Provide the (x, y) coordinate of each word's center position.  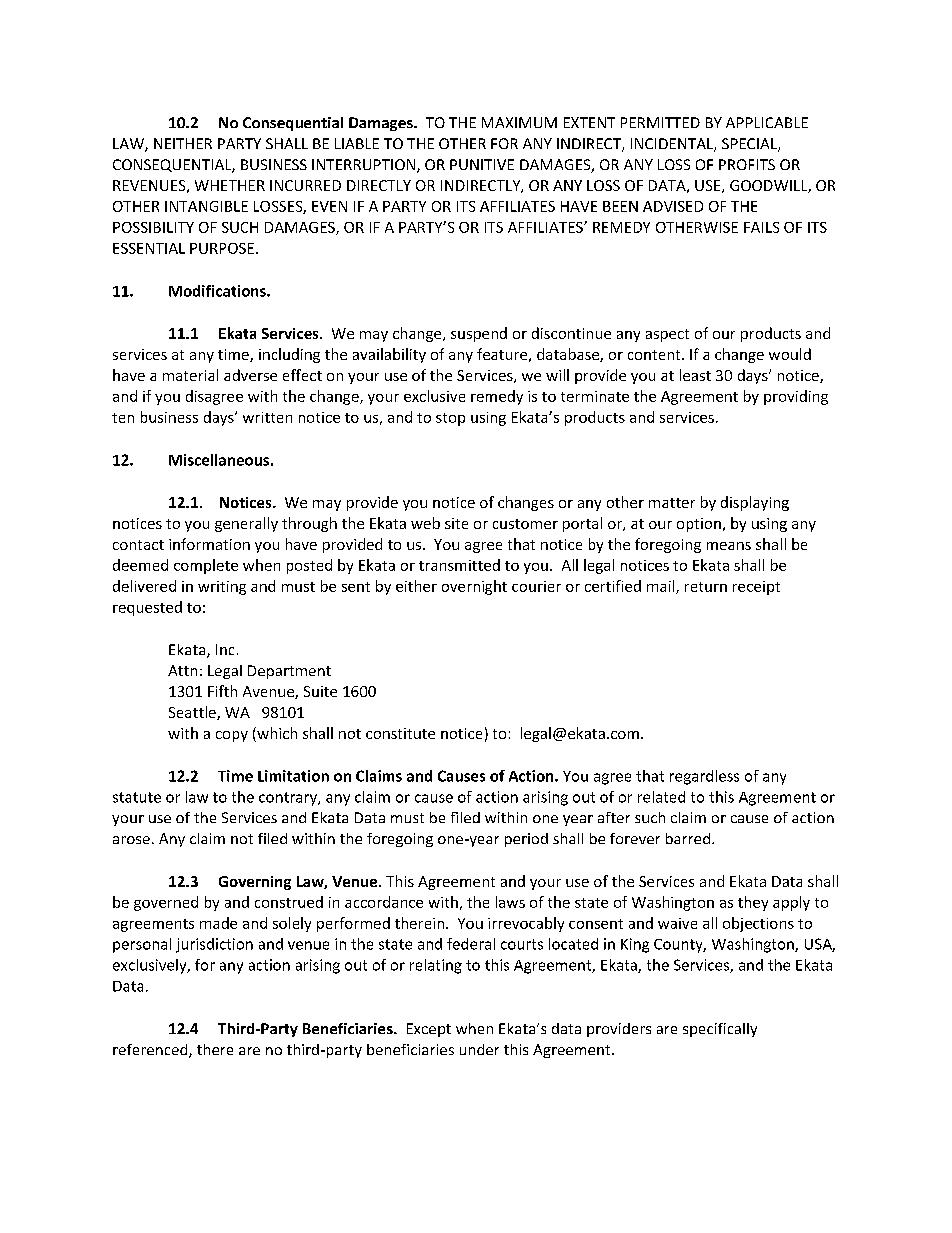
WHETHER (230, 185)
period (526, 840)
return (706, 587)
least (695, 375)
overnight (474, 587)
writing (222, 588)
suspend (479, 334)
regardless (704, 777)
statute (137, 797)
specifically (720, 1030)
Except (429, 1030)
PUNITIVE (482, 164)
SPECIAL (750, 145)
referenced (151, 1051)
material (190, 375)
